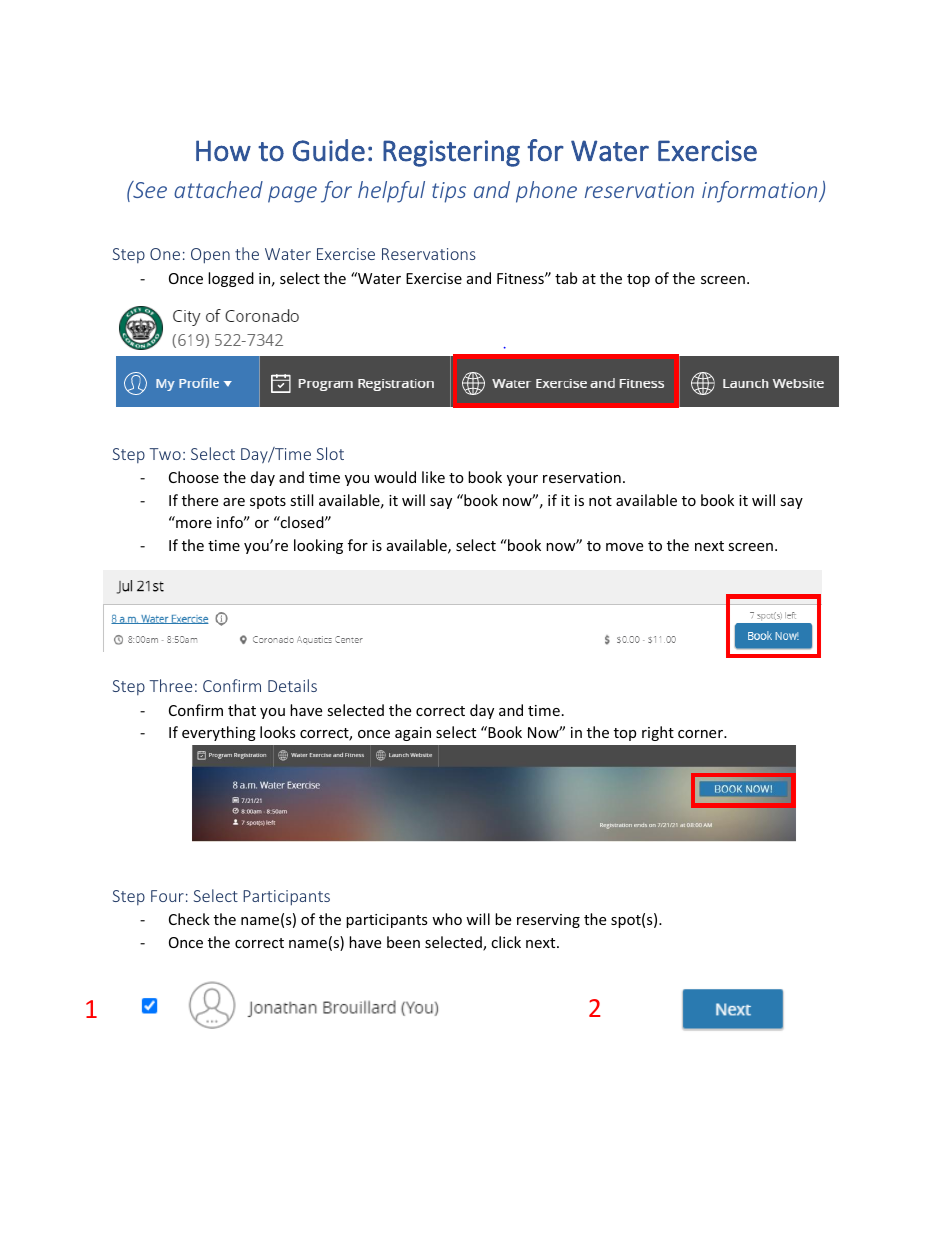 This image has height=1233, width=952. I want to click on not, so click(600, 501).
